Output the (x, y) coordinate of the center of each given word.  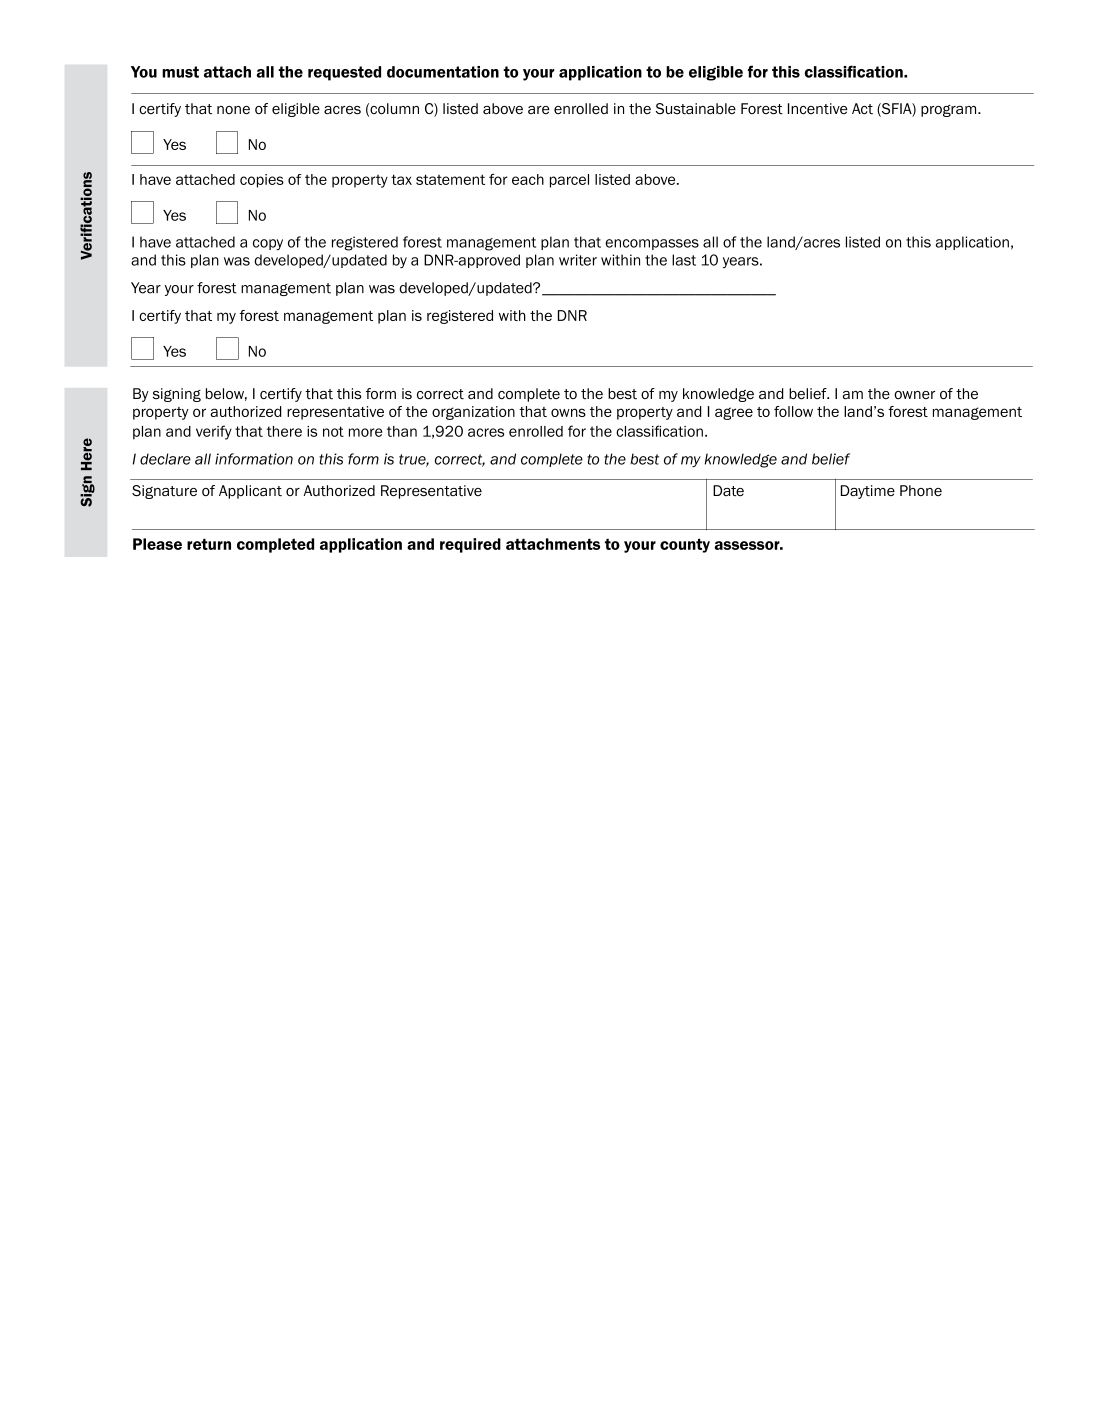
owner (914, 395)
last (684, 260)
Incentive (818, 109)
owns (568, 412)
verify (214, 432)
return (209, 544)
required (470, 545)
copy (268, 244)
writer (578, 260)
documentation (443, 72)
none (233, 110)
